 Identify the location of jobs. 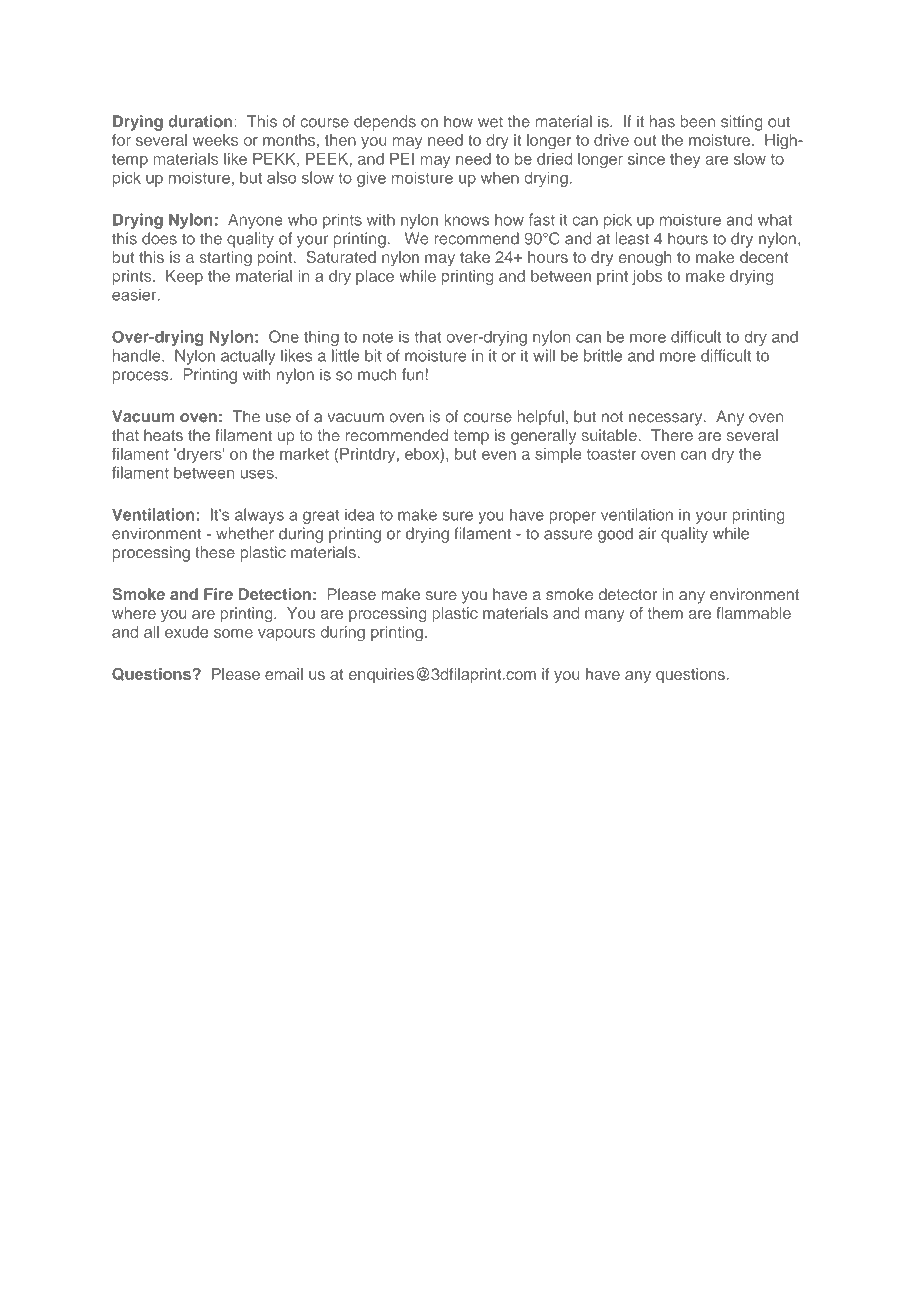
(647, 277).
